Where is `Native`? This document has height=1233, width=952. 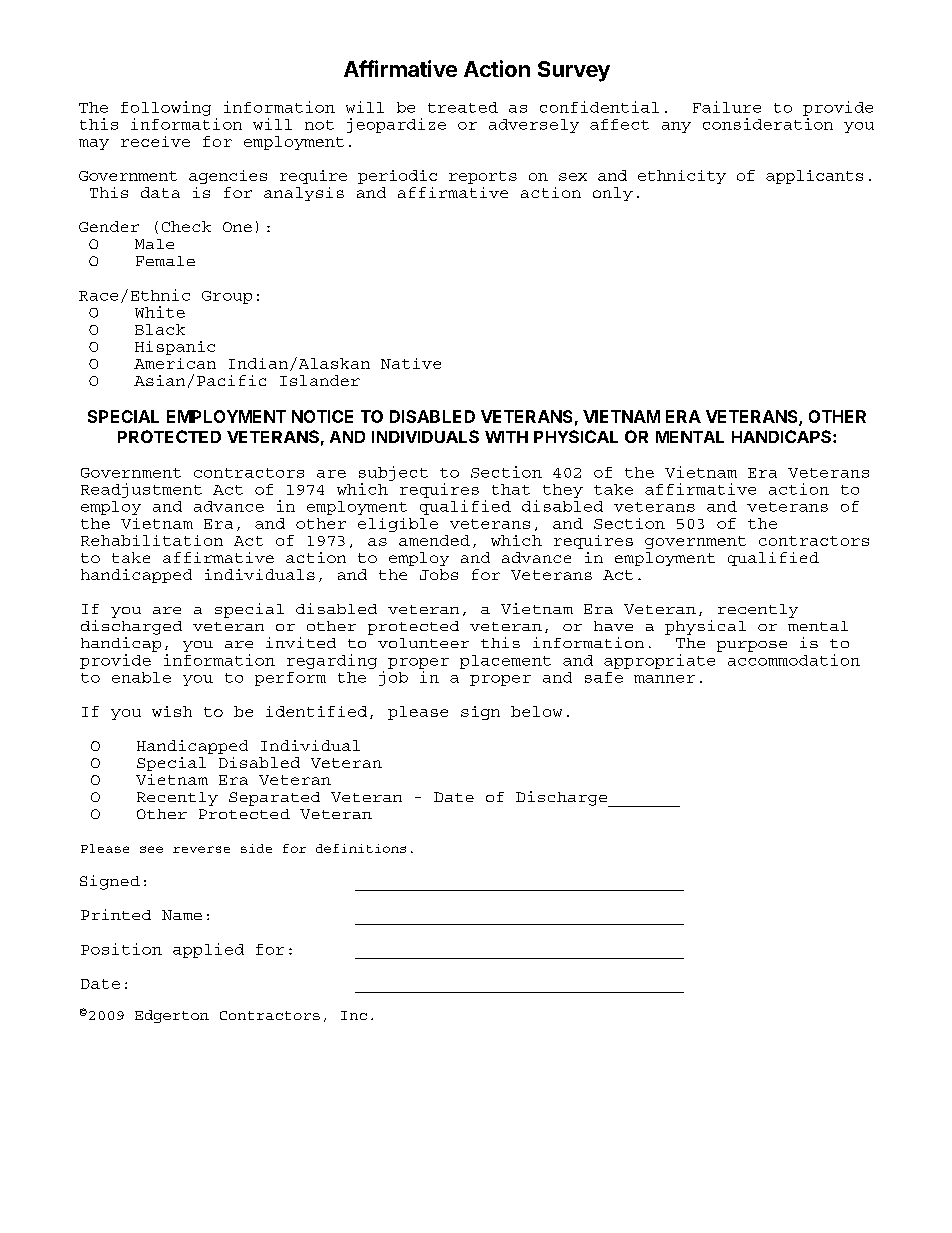
Native is located at coordinates (411, 363).
